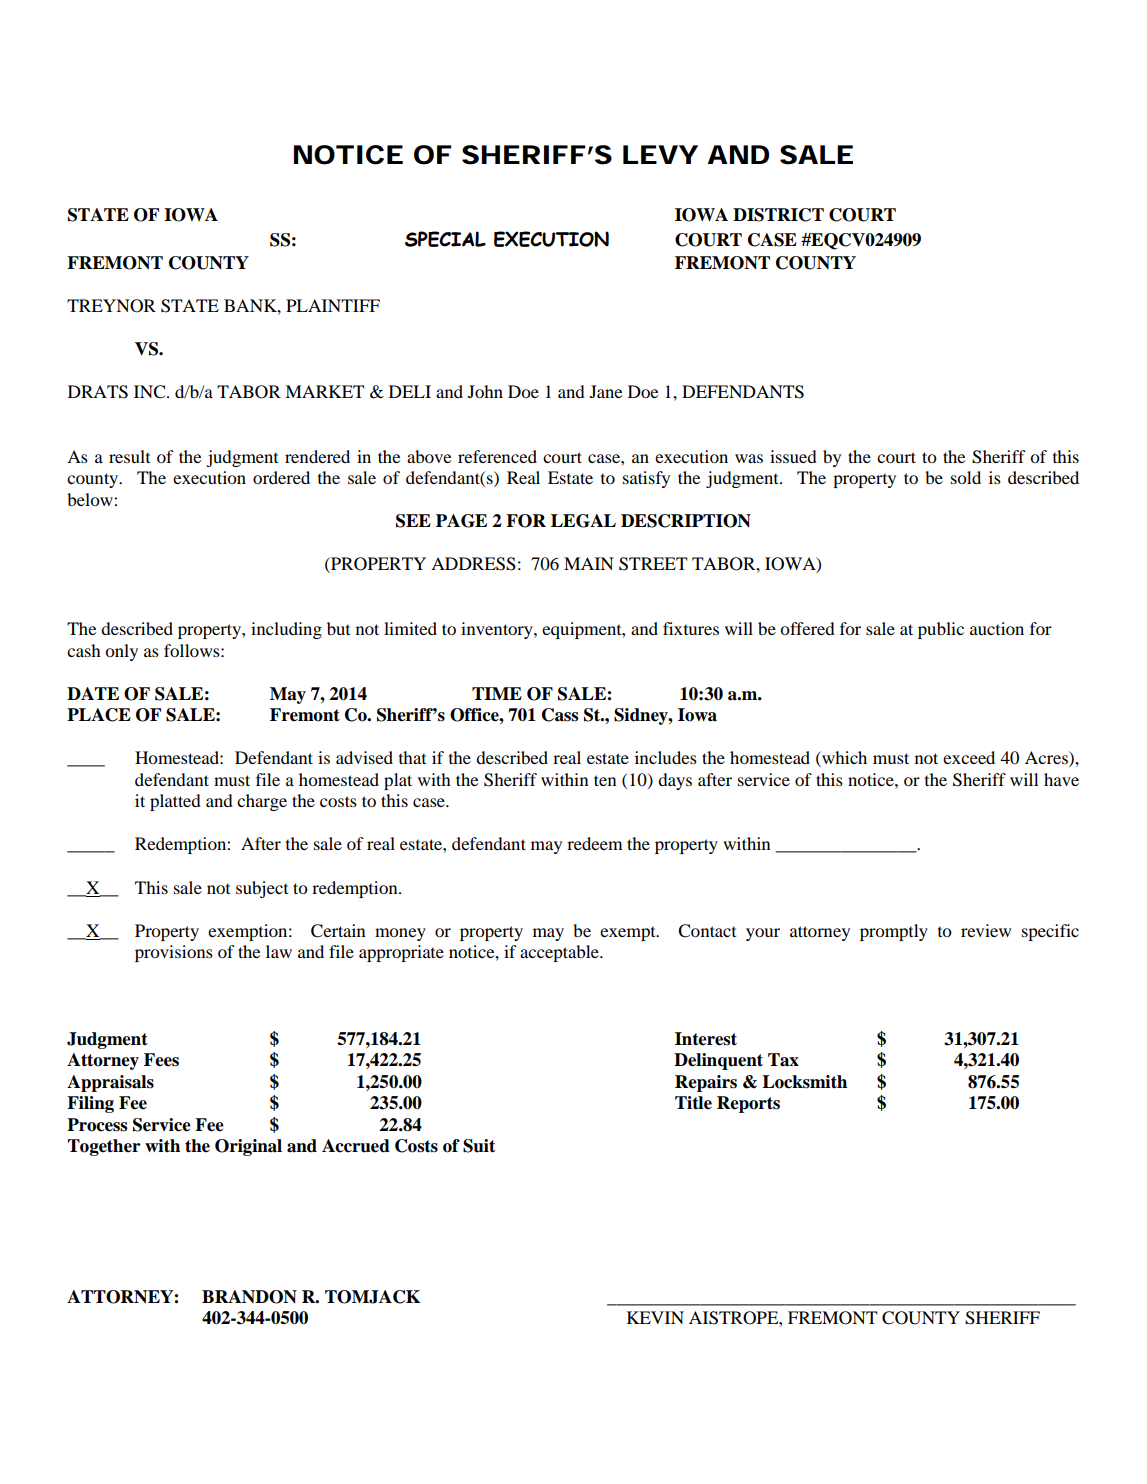 The image size is (1147, 1484). What do you see at coordinates (91, 499) in the document?
I see `below` at bounding box center [91, 499].
